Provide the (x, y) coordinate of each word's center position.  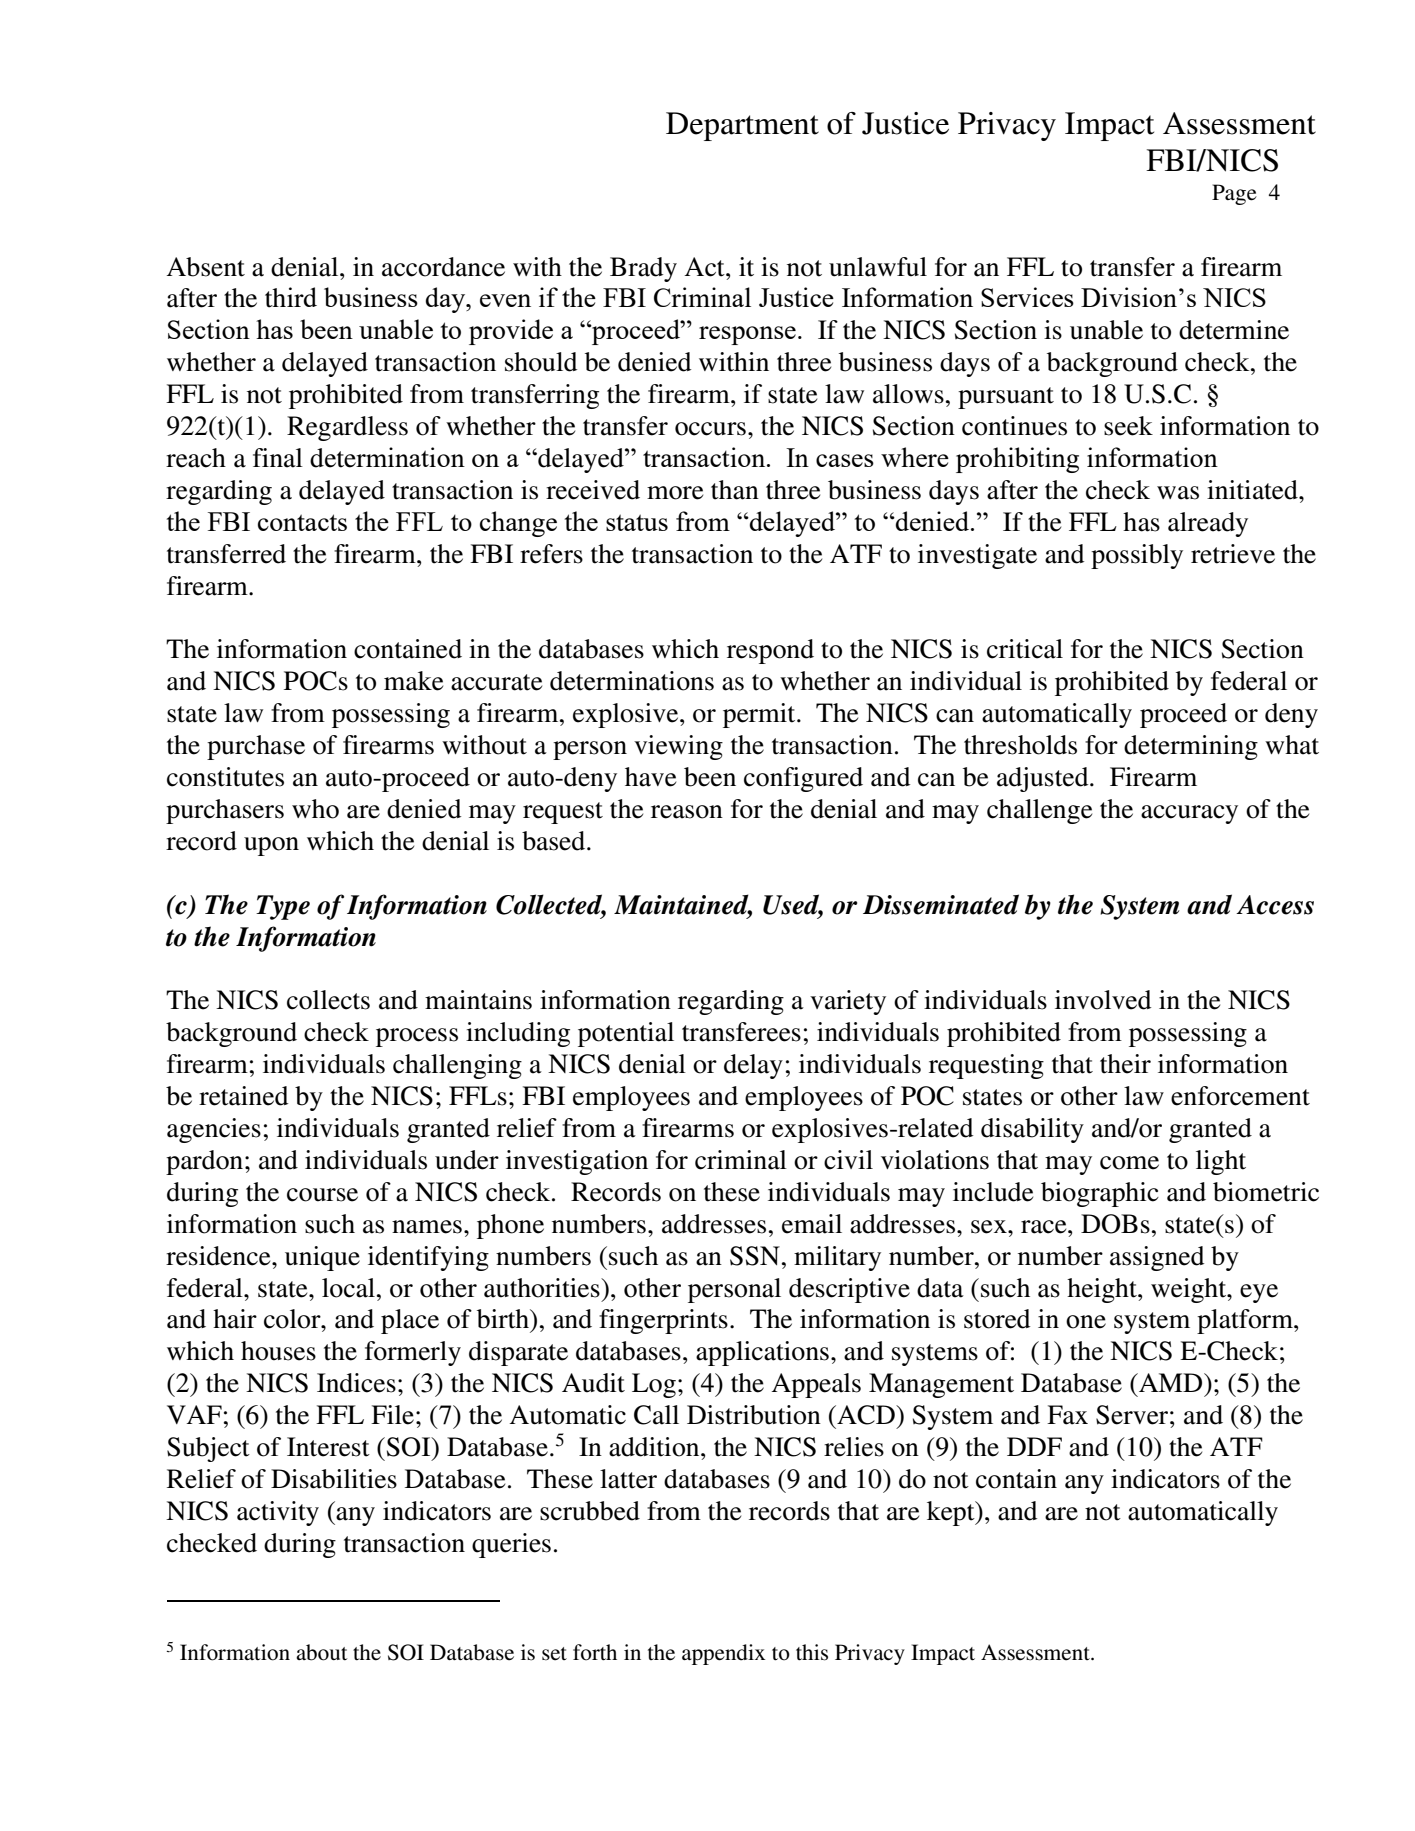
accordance (443, 267)
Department (742, 126)
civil (848, 1160)
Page (1234, 194)
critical (1025, 649)
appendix (723, 1654)
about (321, 1652)
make (413, 681)
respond (770, 651)
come (1129, 1163)
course (322, 1195)
